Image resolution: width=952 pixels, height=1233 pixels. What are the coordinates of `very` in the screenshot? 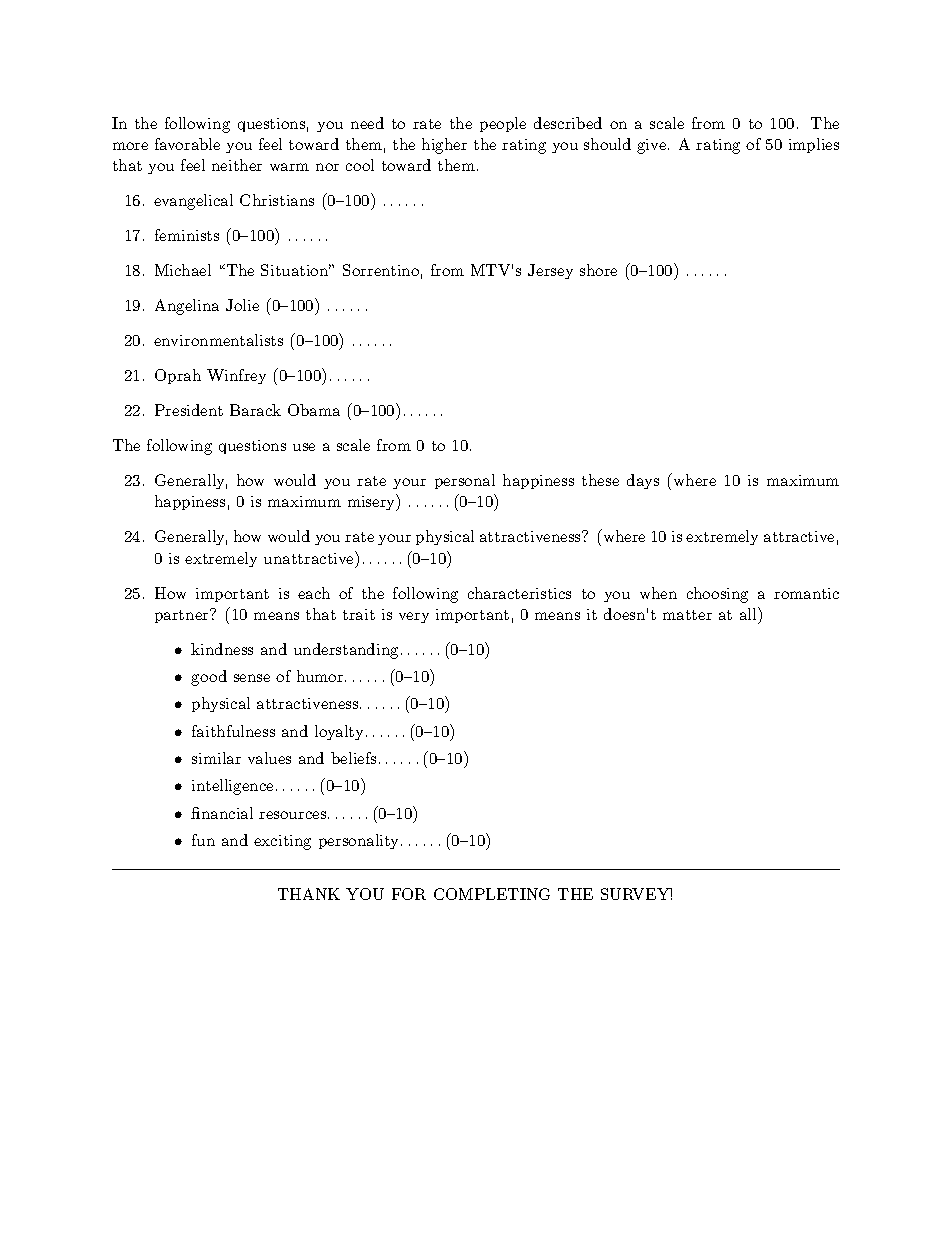 It's located at (414, 617).
